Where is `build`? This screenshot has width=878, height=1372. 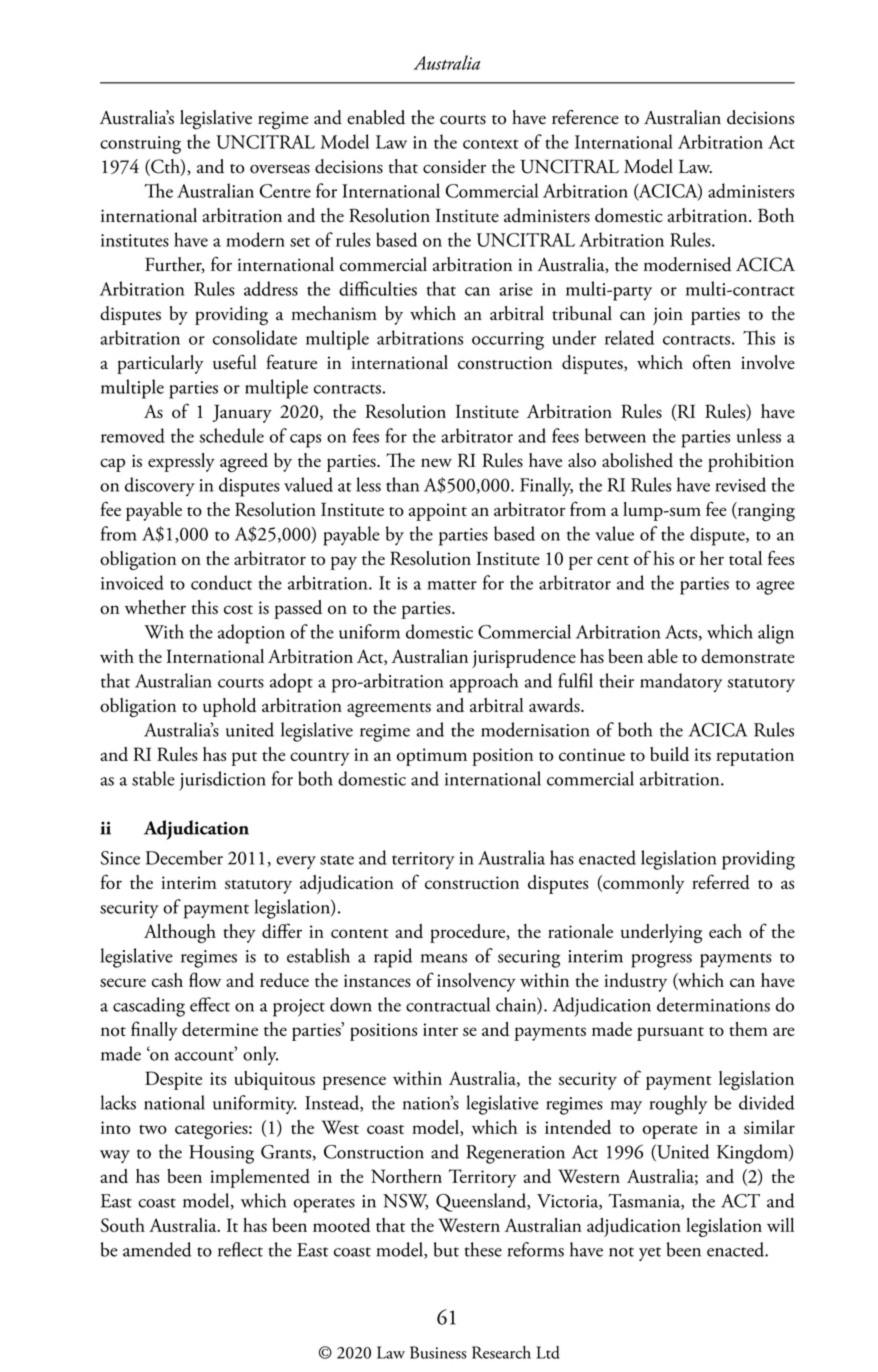 build is located at coordinates (669, 754).
